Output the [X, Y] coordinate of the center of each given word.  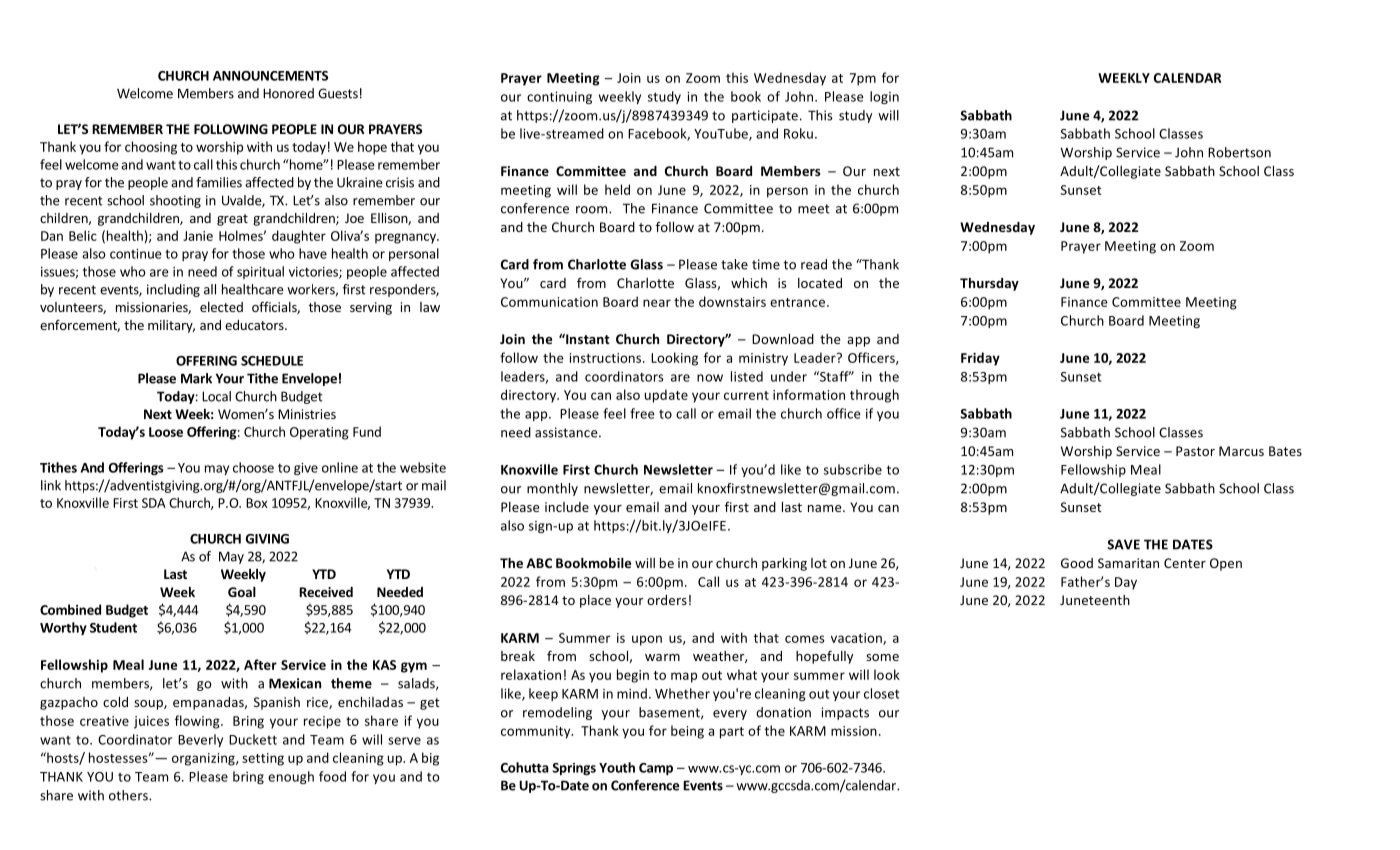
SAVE [1123, 544]
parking [784, 564]
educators [255, 325]
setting [263, 759]
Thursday [989, 284]
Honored [288, 93]
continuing [559, 98]
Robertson [1239, 152]
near [657, 303]
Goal [242, 592]
